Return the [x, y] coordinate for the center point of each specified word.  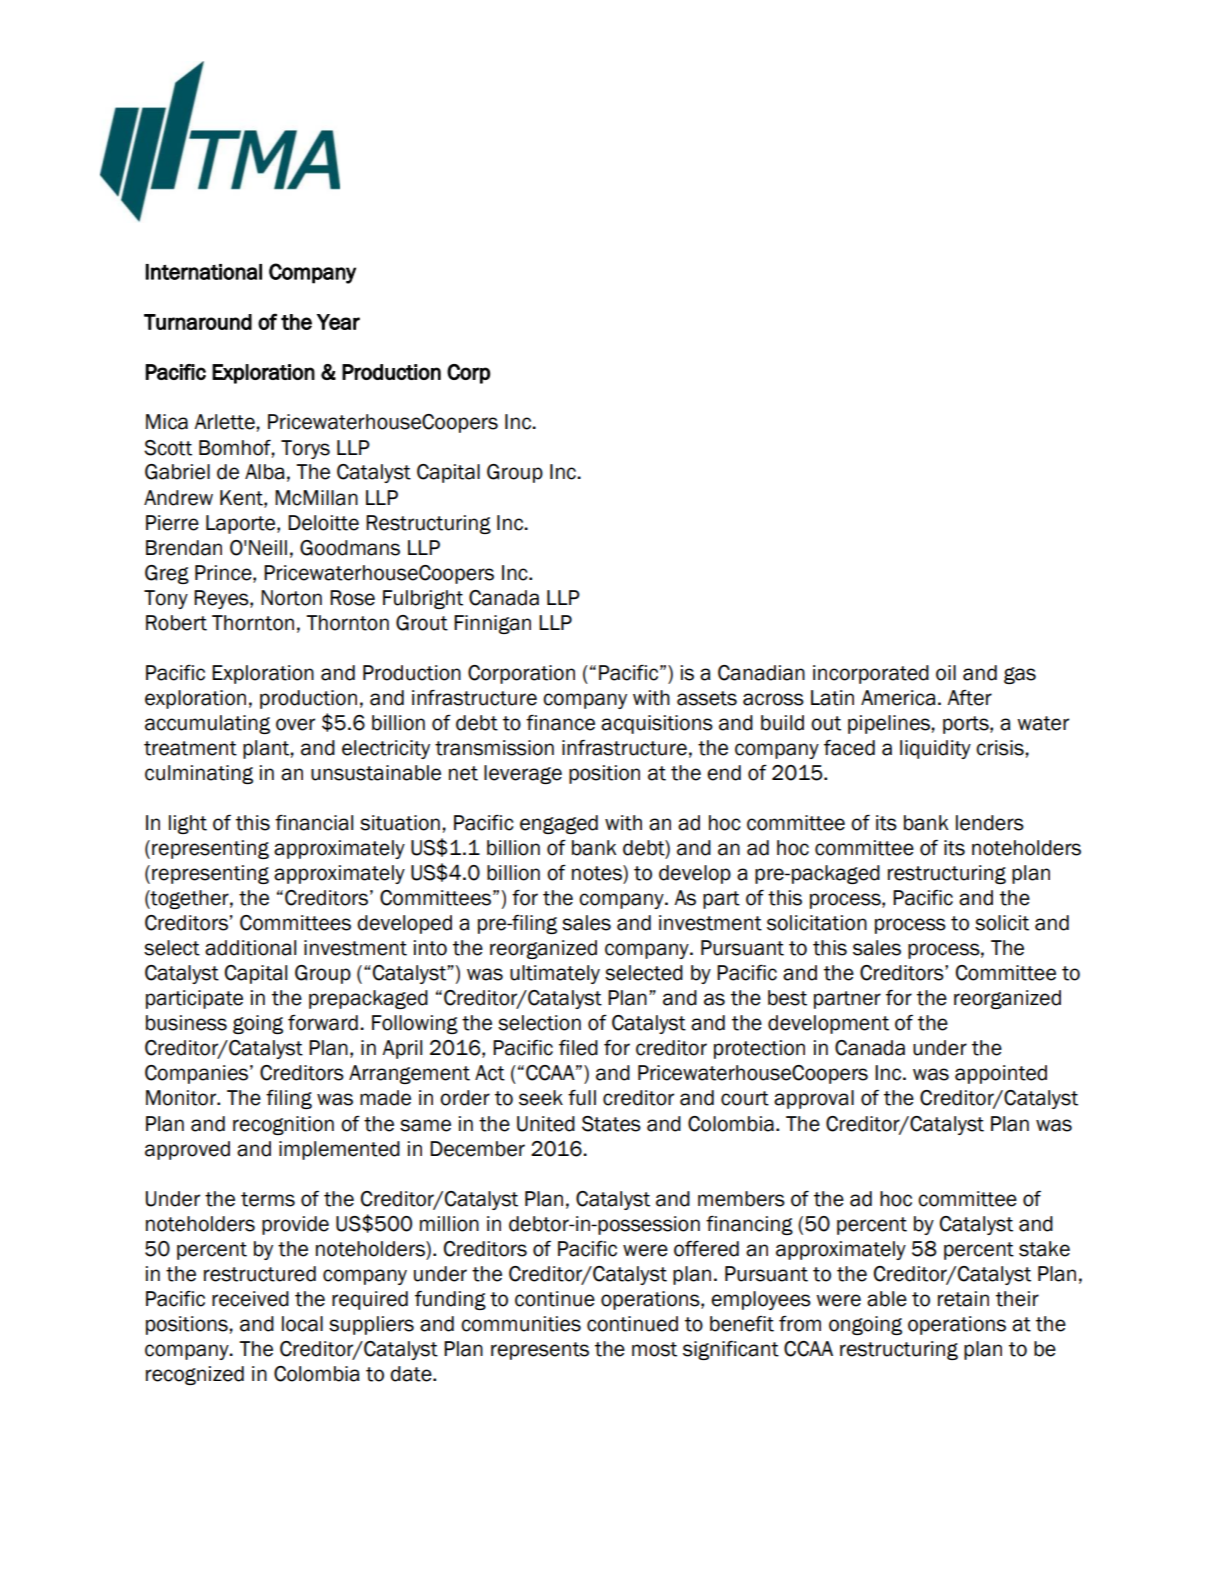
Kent [242, 498]
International [203, 272]
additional [250, 948]
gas [1020, 675]
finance [560, 723]
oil [946, 673]
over [295, 724]
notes [598, 873]
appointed [1001, 1074]
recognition [283, 1125]
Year [338, 322]
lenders [990, 823]
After [969, 698]
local [302, 1324]
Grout [422, 623]
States [611, 1124]
